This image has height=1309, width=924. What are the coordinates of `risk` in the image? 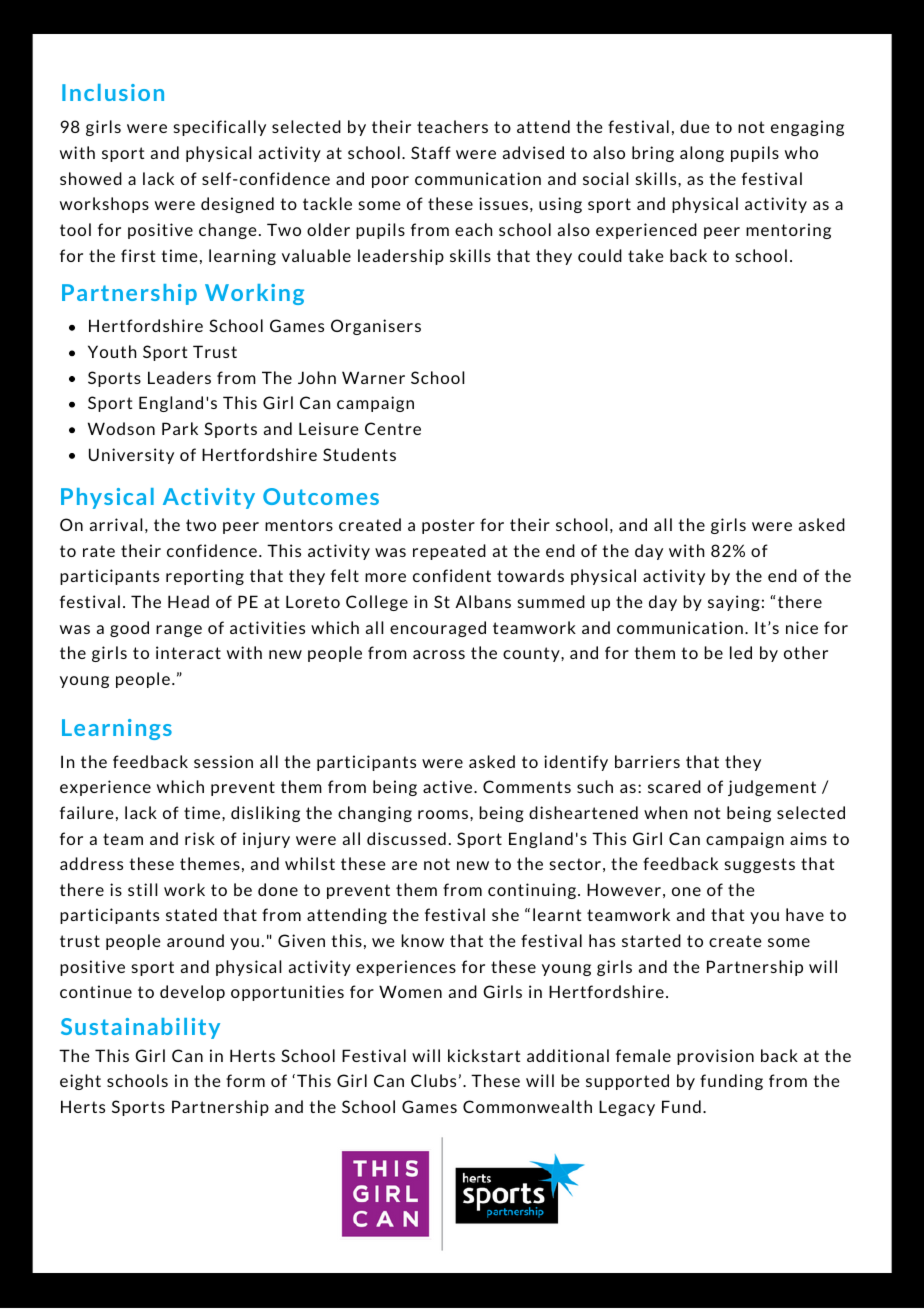 It's located at (200, 838).
